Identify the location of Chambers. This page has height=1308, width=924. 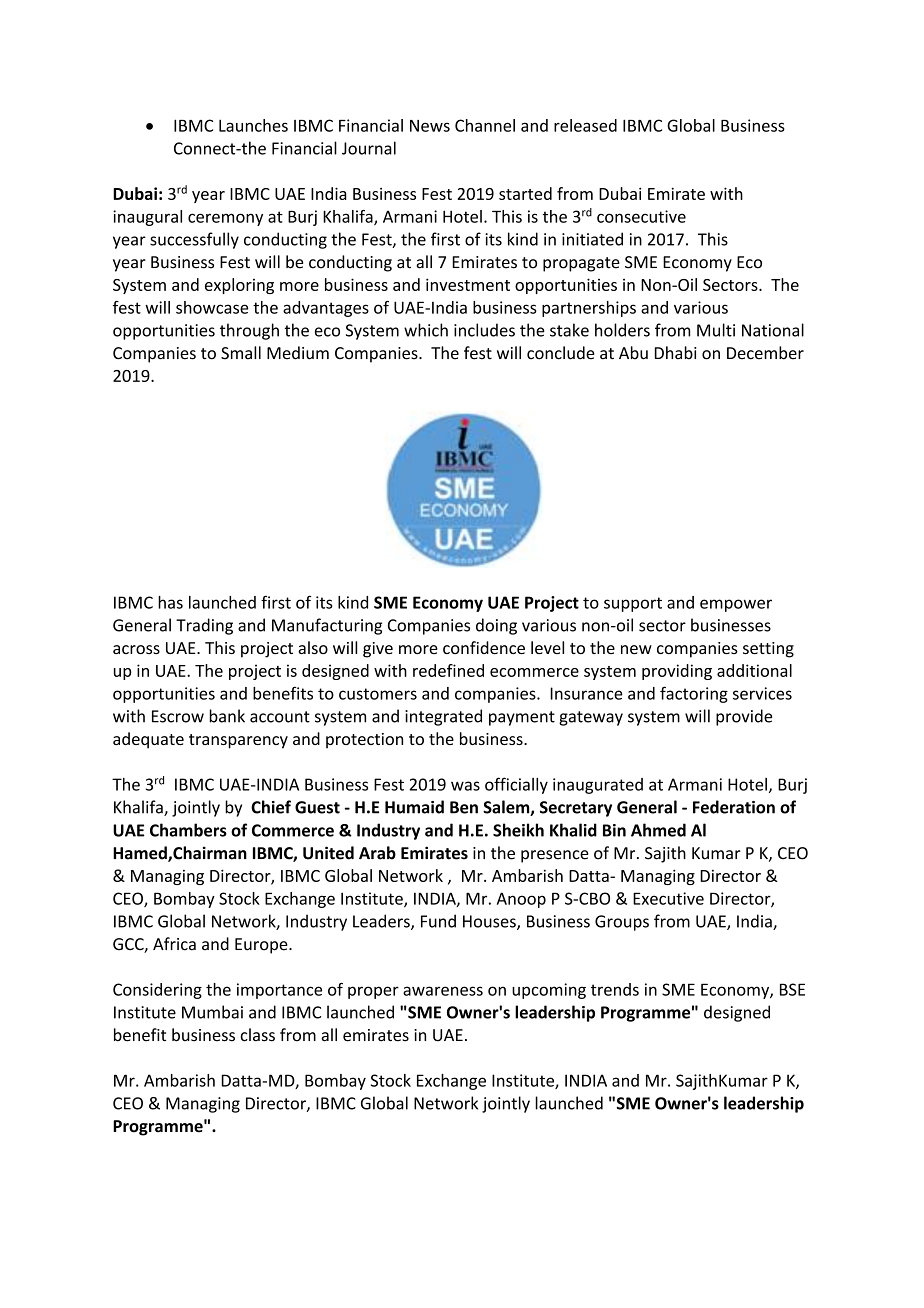
(188, 830).
